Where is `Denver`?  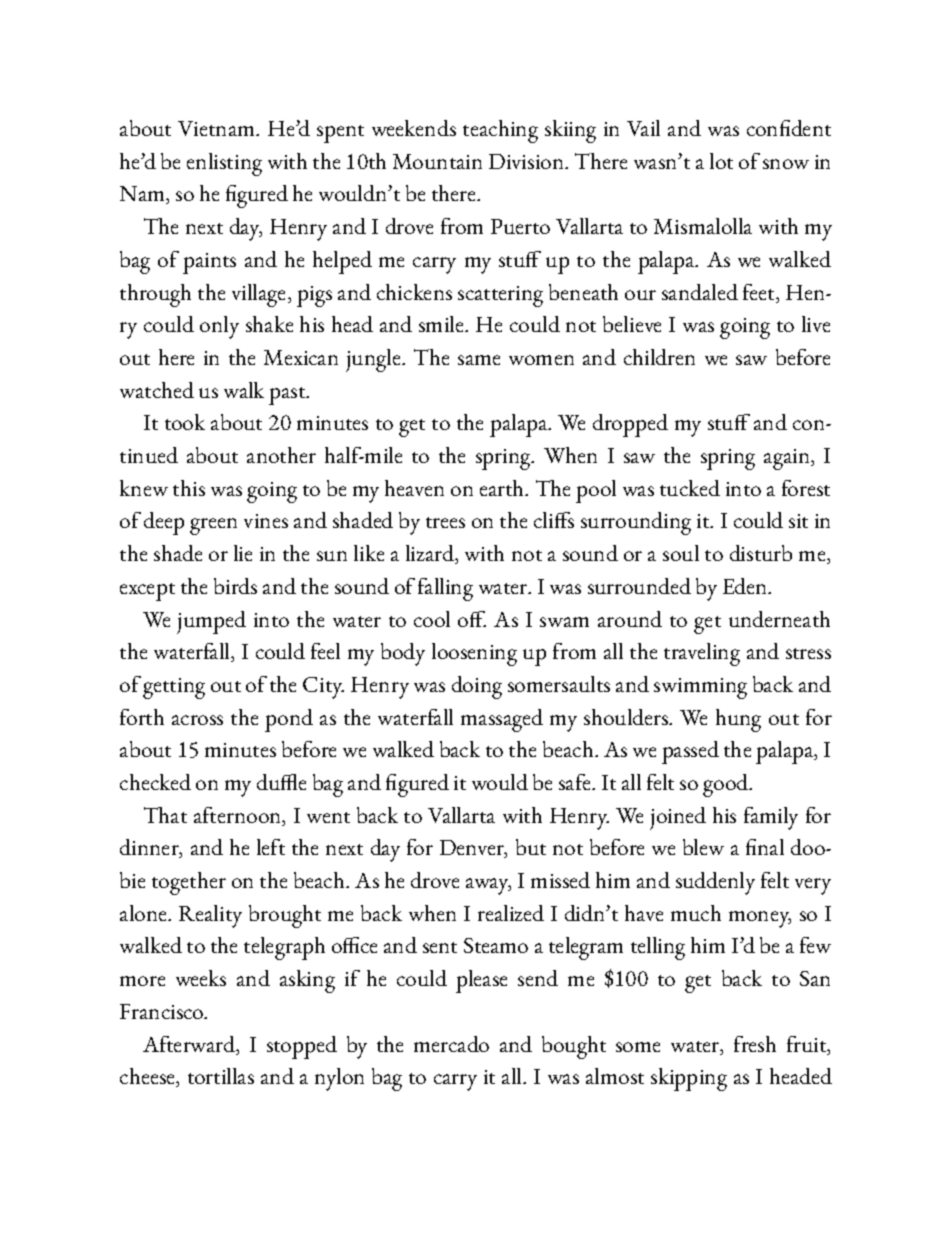
Denver is located at coordinates (473, 849).
